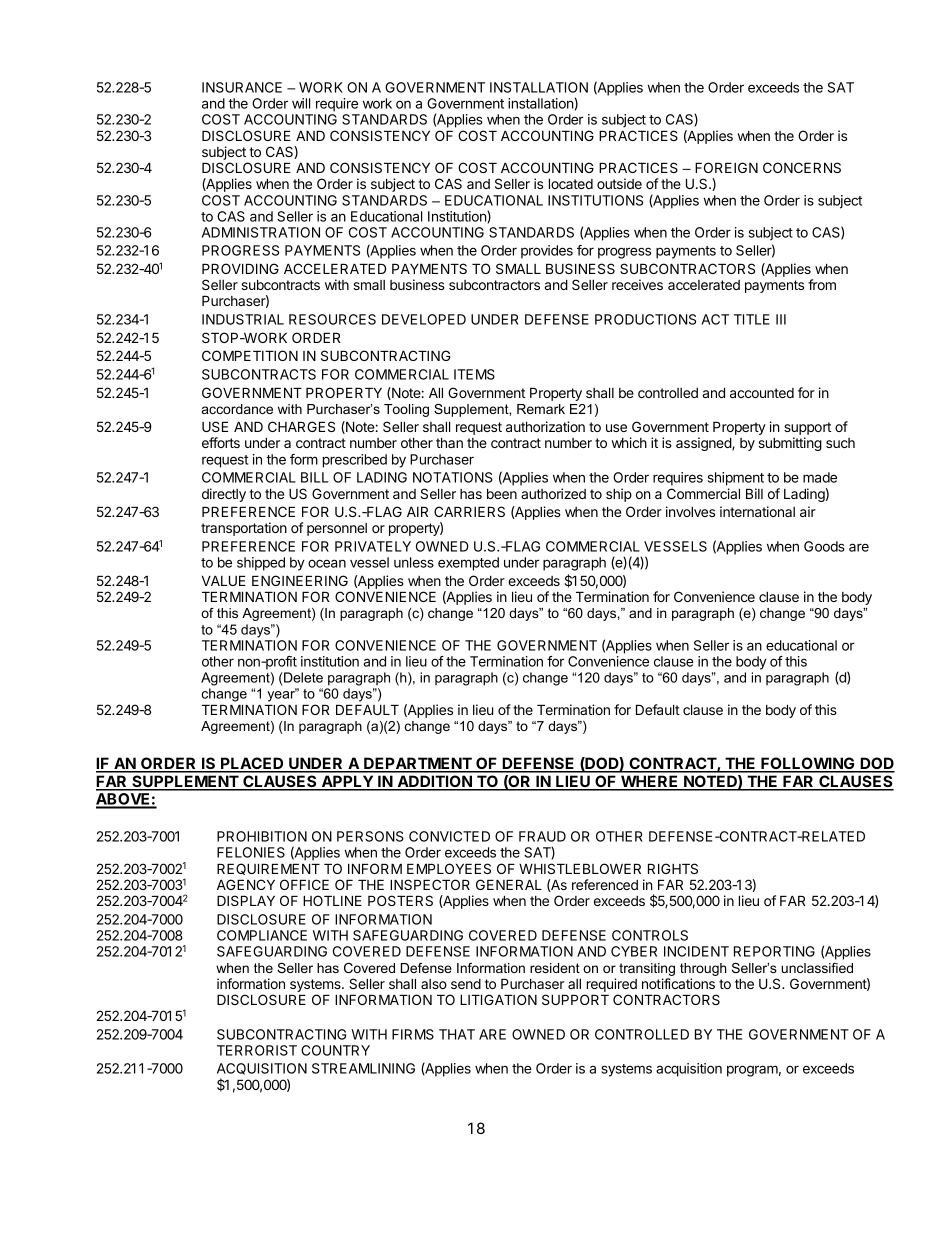 The height and width of the screenshot is (1233, 952). I want to click on located, so click(571, 183).
